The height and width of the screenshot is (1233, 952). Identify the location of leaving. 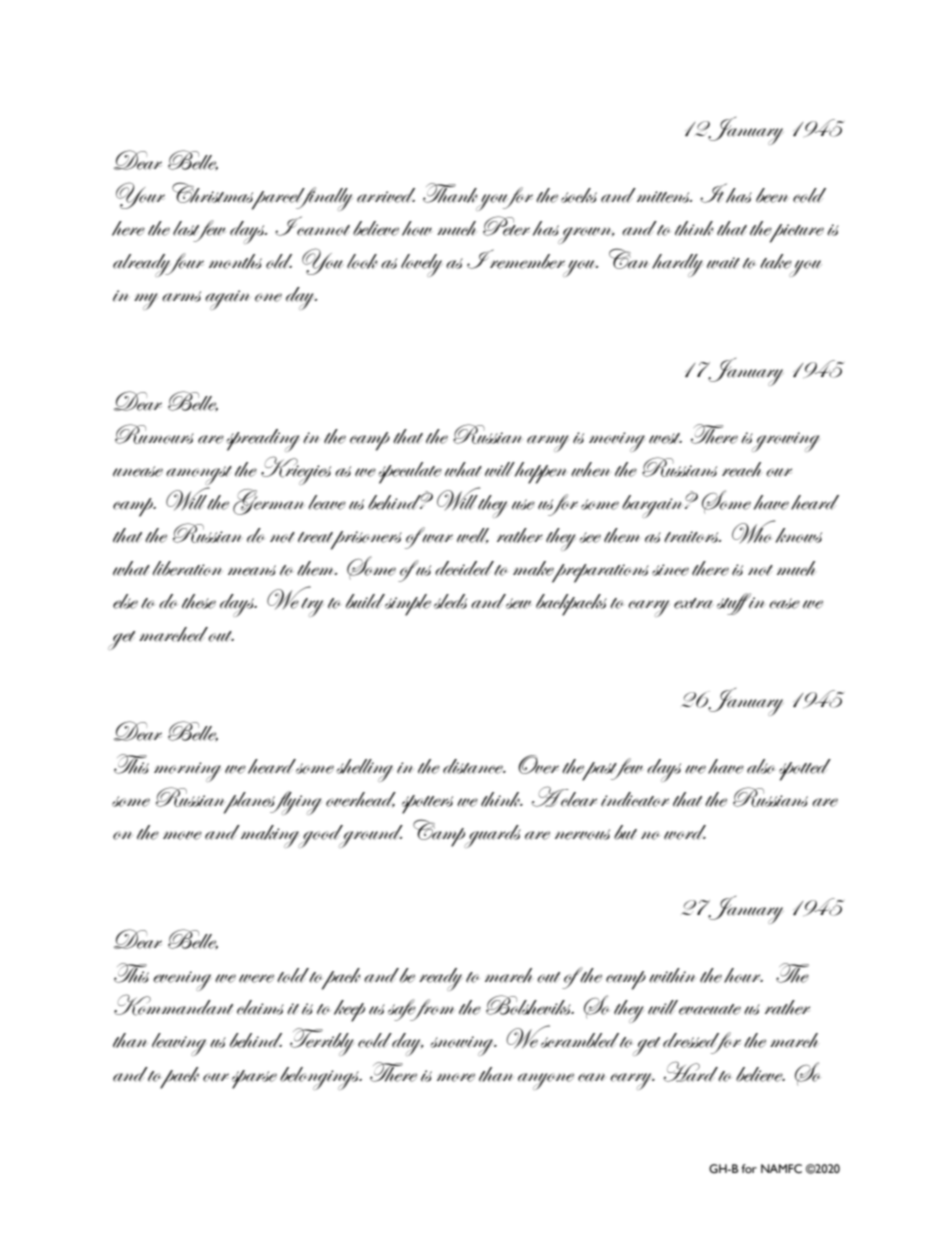
(179, 1044).
